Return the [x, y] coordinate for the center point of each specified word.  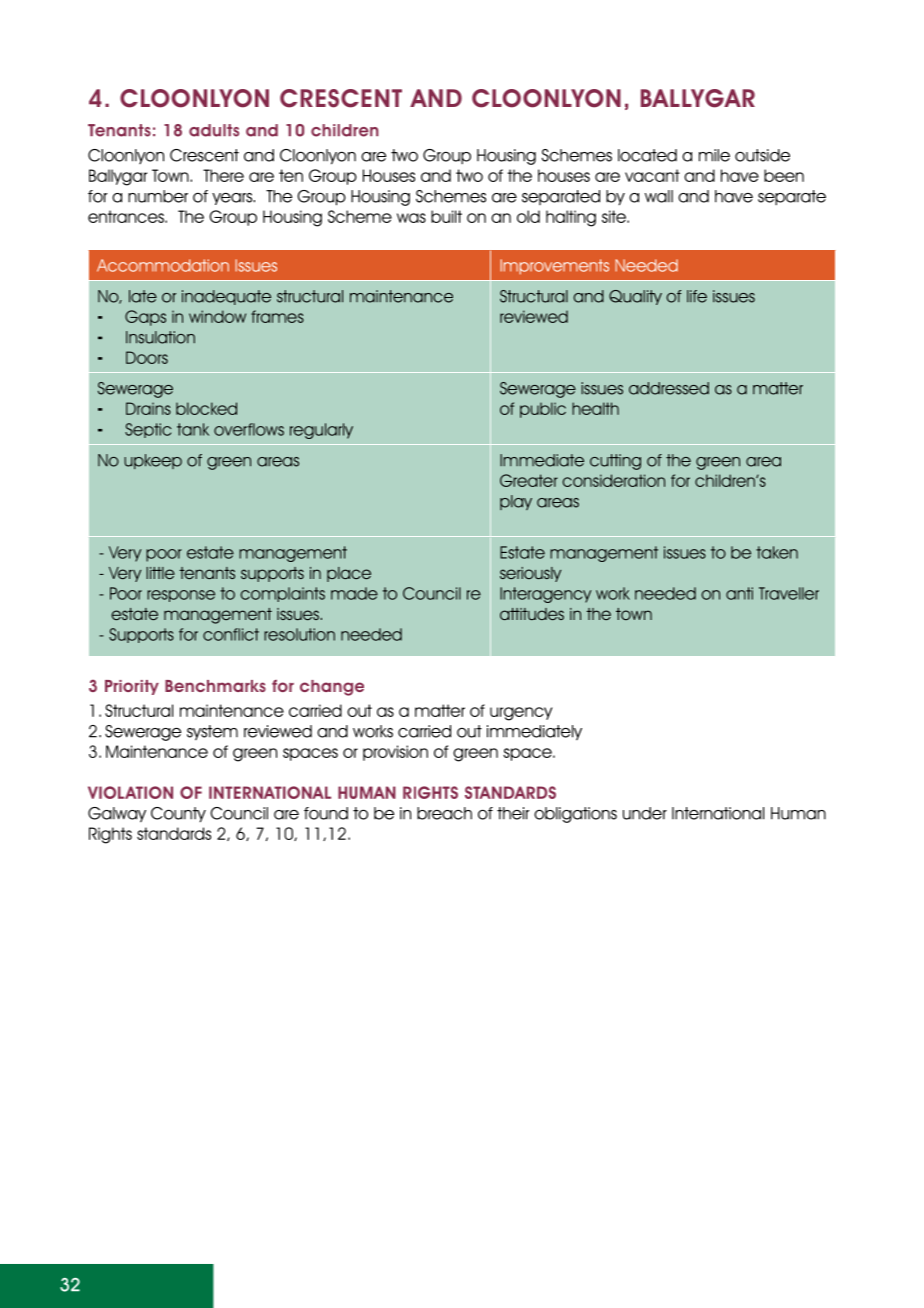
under [645, 813]
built [446, 216]
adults [214, 130]
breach [444, 813]
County [178, 814]
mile [714, 155]
